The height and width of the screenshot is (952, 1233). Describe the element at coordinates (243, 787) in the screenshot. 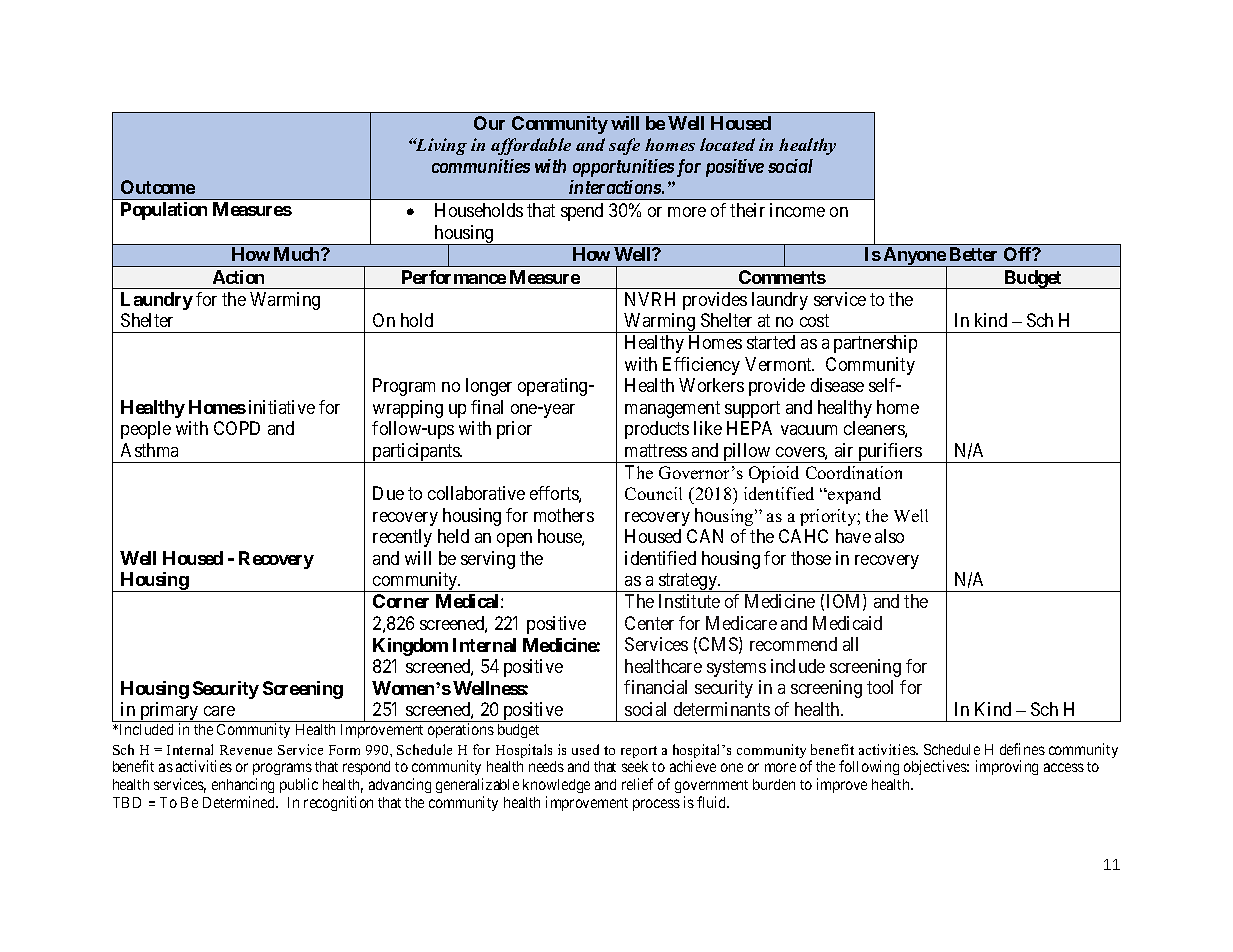

I see `enhancing` at that location.
